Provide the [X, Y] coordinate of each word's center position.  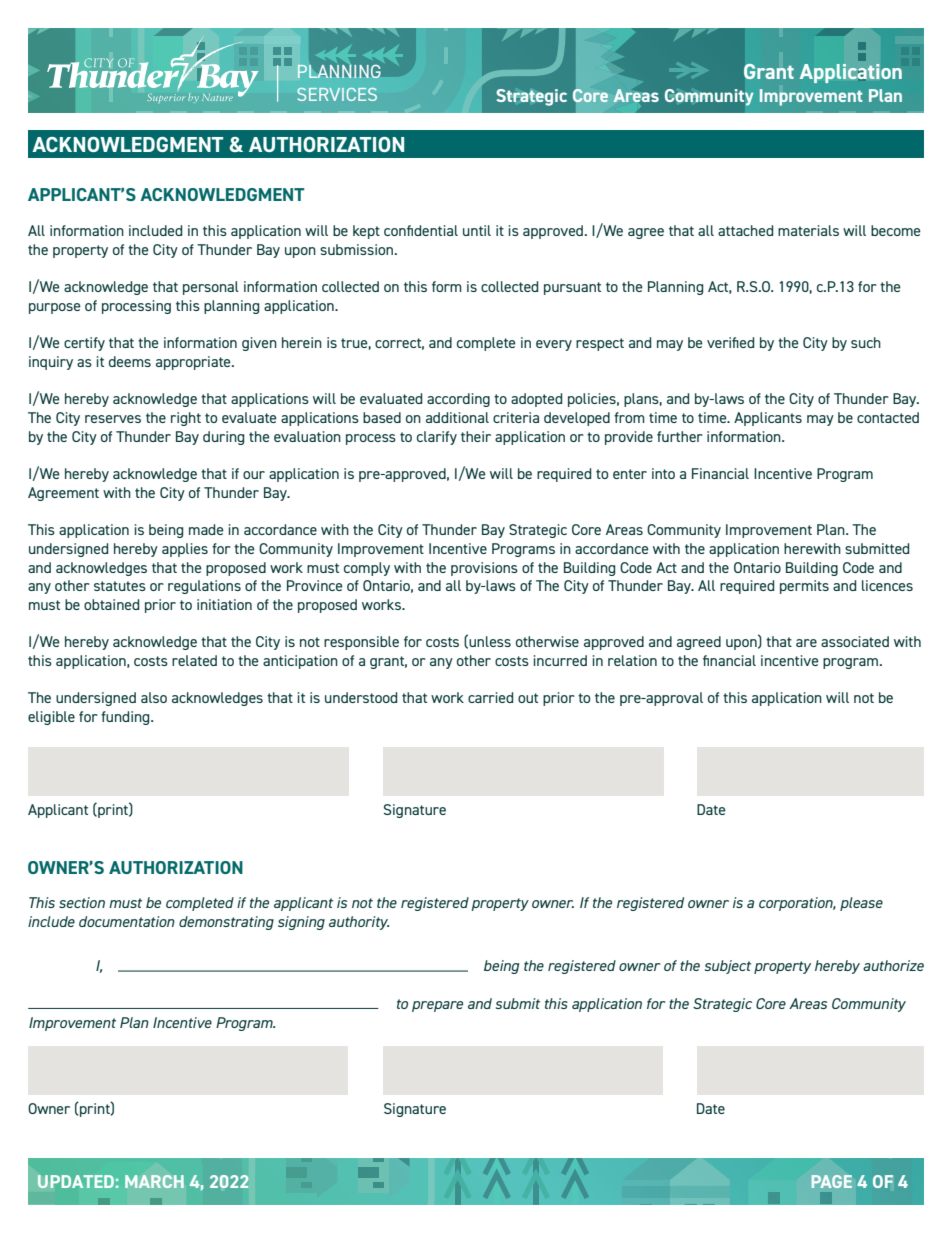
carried [490, 697]
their [476, 436]
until [477, 230]
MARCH [154, 1181]
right [186, 419]
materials [808, 230]
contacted [888, 417]
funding [126, 718]
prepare [437, 1006]
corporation [797, 904]
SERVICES [337, 94]
